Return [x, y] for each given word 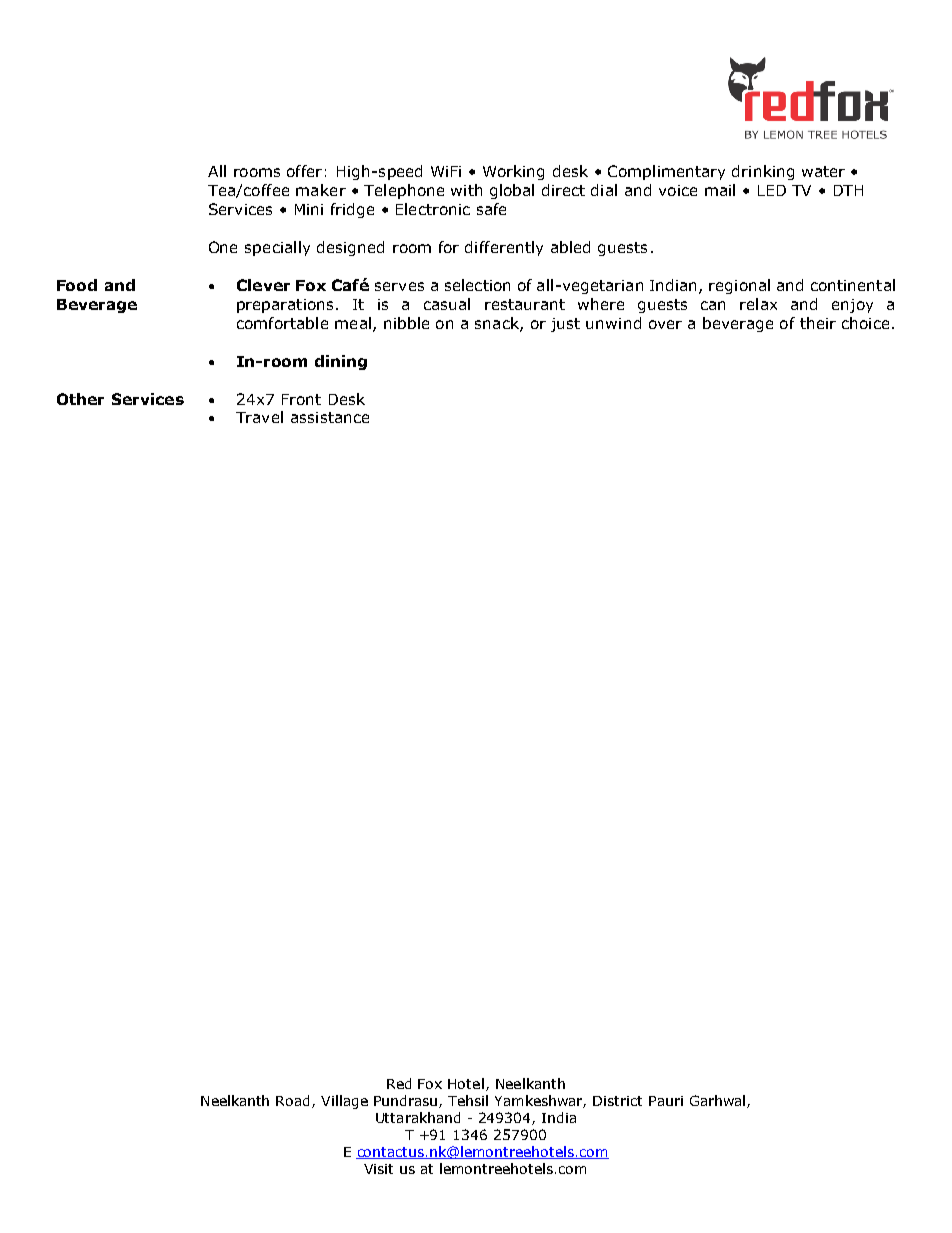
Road [294, 1101]
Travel [259, 417]
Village [344, 1102]
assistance [330, 417]
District [617, 1101]
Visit [378, 1169]
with [466, 190]
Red [399, 1083]
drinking [763, 172]
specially [277, 248]
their [818, 323]
